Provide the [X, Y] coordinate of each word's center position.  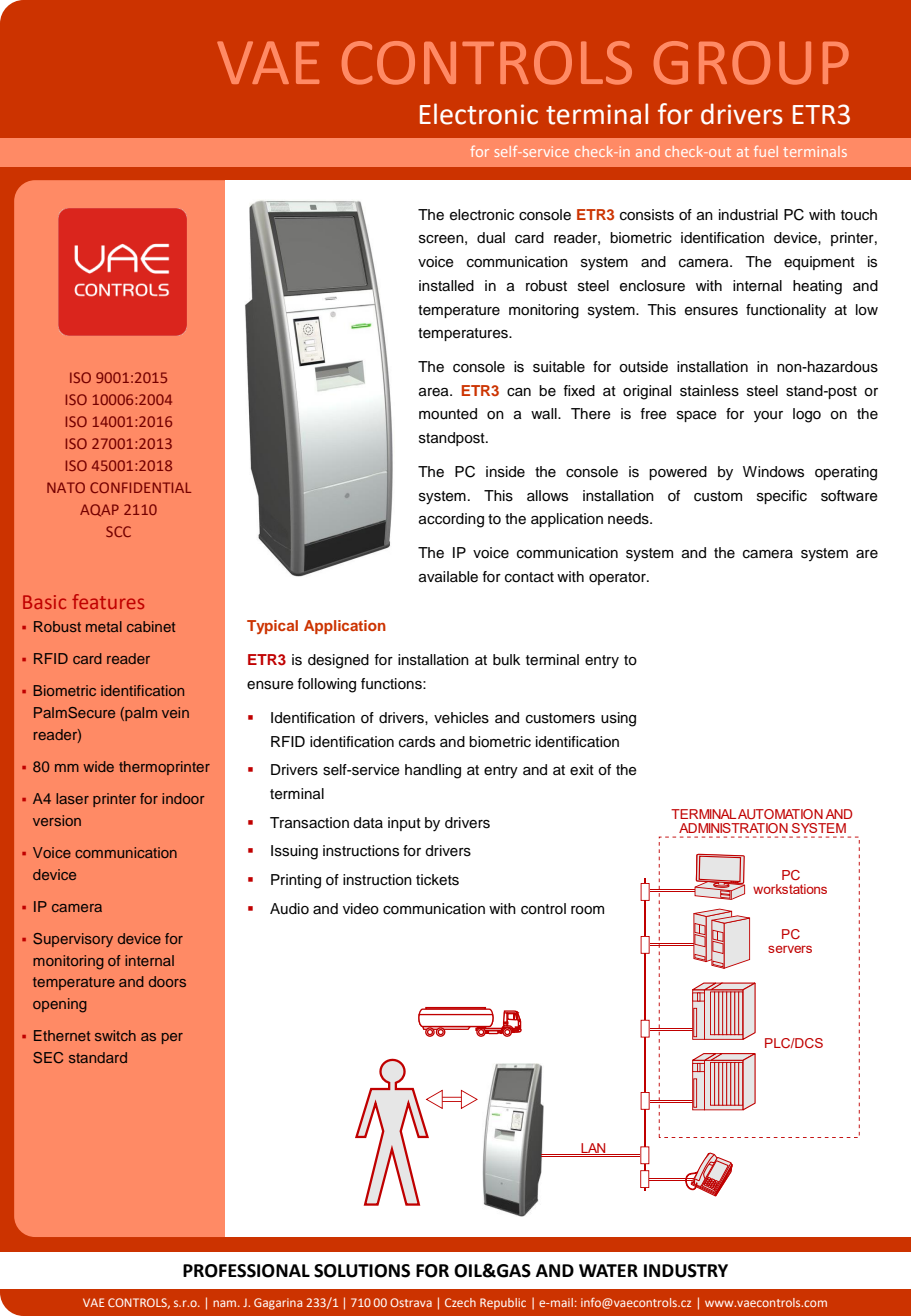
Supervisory [73, 940]
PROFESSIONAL [246, 1271]
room [587, 910]
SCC [118, 531]
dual [491, 238]
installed [446, 286]
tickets [437, 880]
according [451, 520]
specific [782, 497]
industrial [748, 215]
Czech [460, 1302]
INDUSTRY [686, 1271]
